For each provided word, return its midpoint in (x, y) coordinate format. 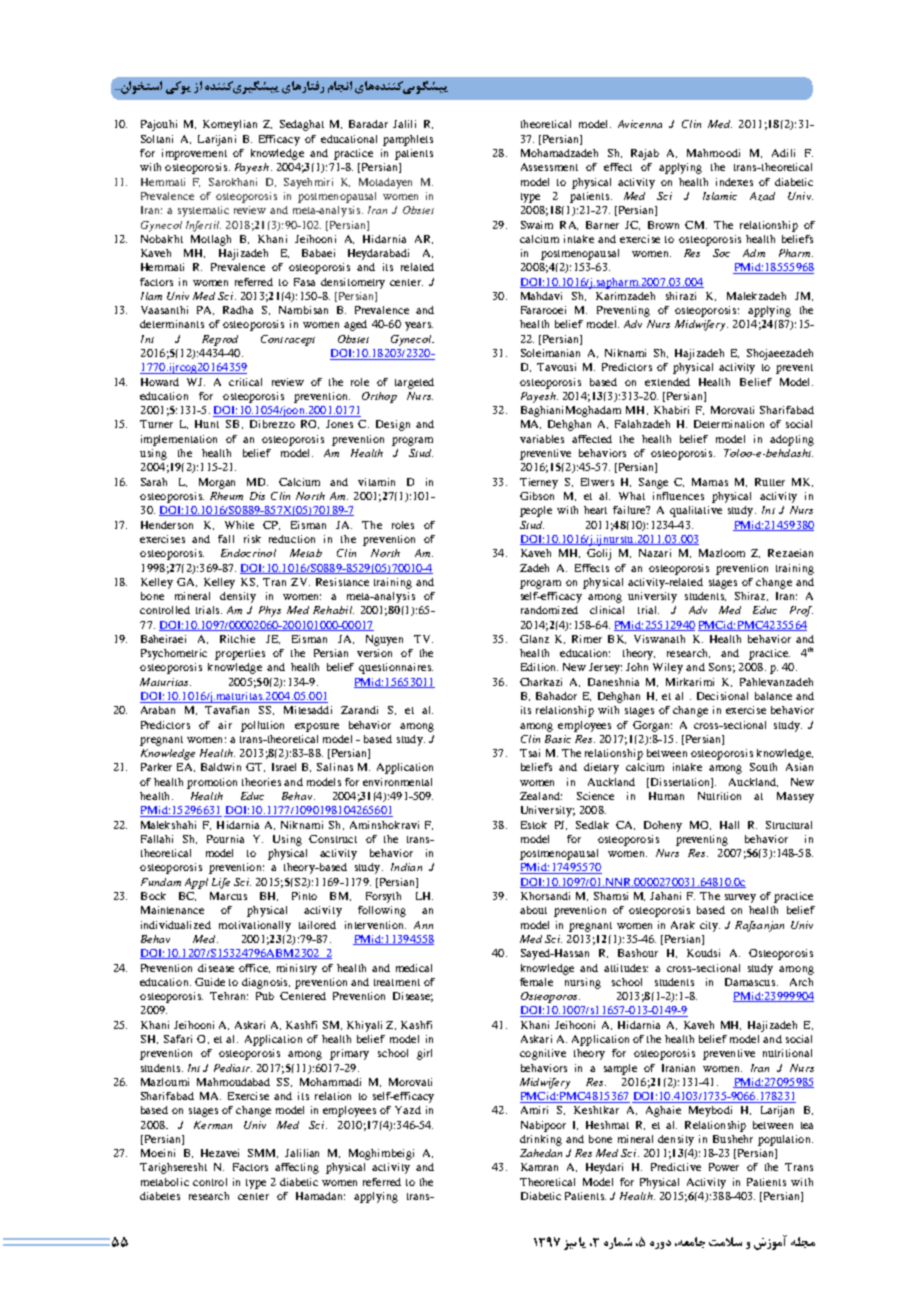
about (533, 910)
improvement (194, 154)
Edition (539, 667)
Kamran (539, 1167)
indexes (734, 182)
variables (542, 439)
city (710, 926)
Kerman (213, 1125)
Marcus (228, 896)
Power (724, 1167)
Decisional (722, 696)
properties (240, 654)
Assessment (549, 167)
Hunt (207, 424)
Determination (729, 424)
